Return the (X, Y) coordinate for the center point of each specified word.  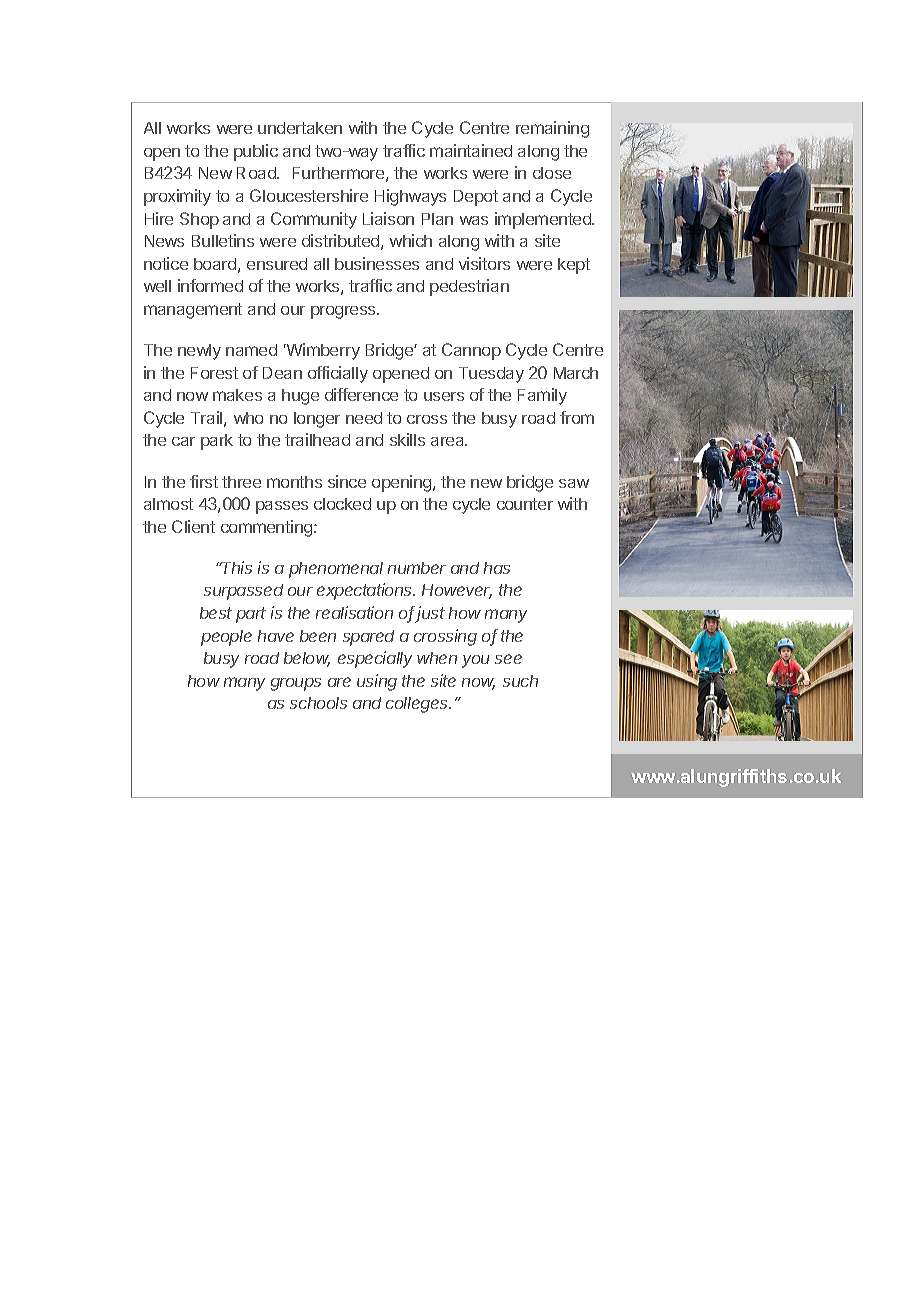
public (256, 152)
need (364, 418)
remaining (552, 129)
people (226, 638)
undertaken (300, 128)
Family (542, 396)
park (217, 442)
